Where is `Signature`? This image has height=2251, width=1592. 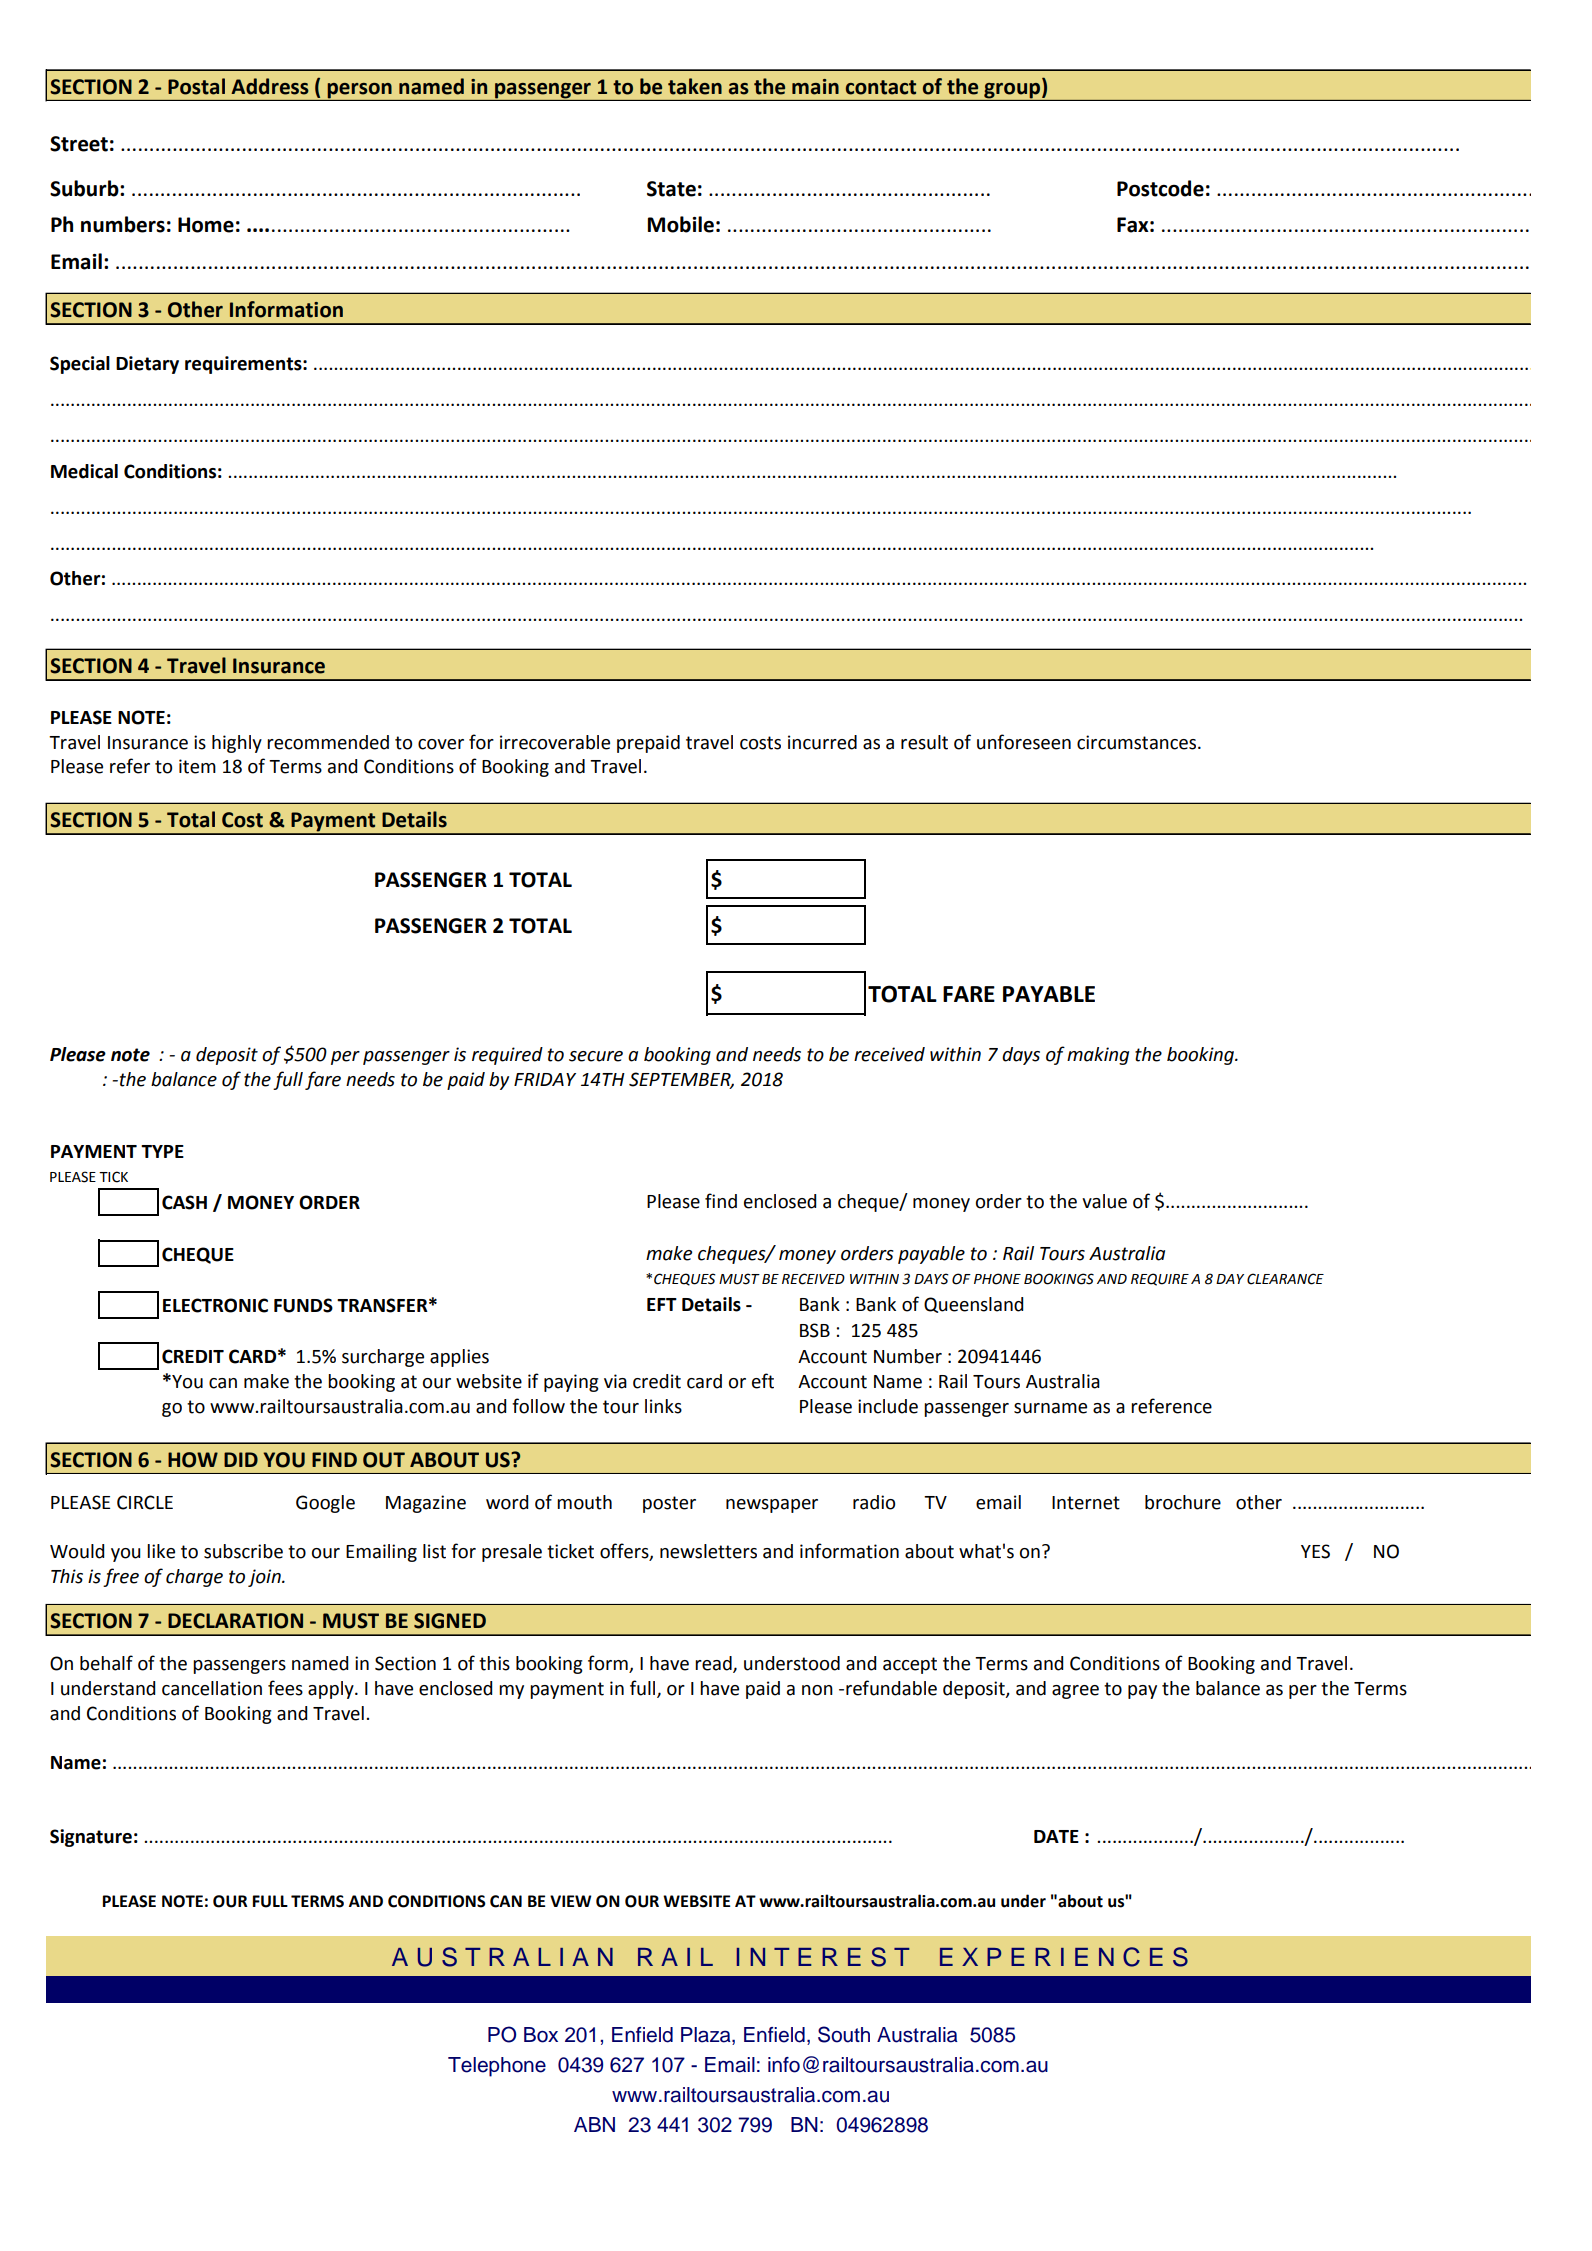 Signature is located at coordinates (91, 1838).
